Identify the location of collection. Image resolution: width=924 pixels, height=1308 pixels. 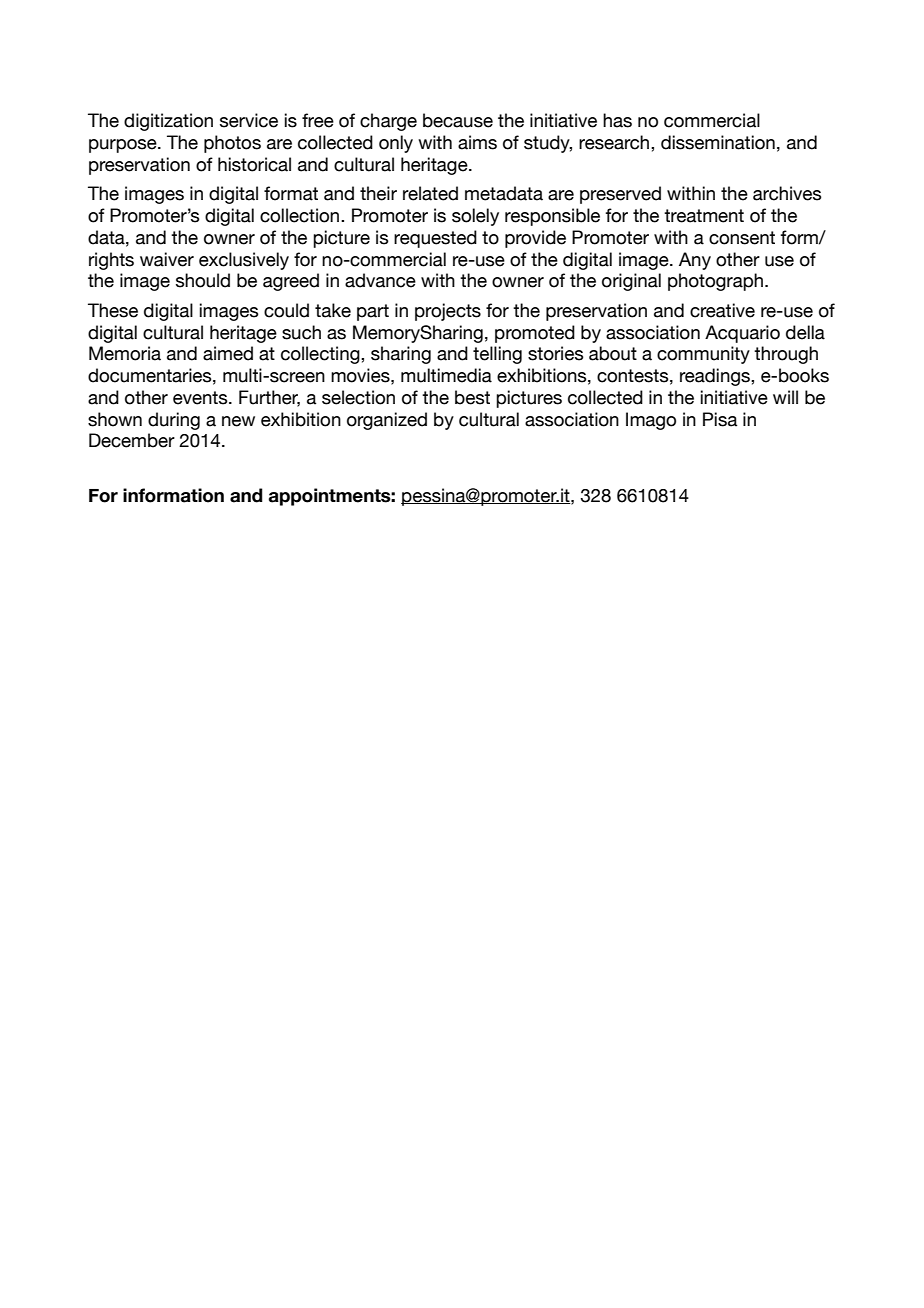
(301, 215).
